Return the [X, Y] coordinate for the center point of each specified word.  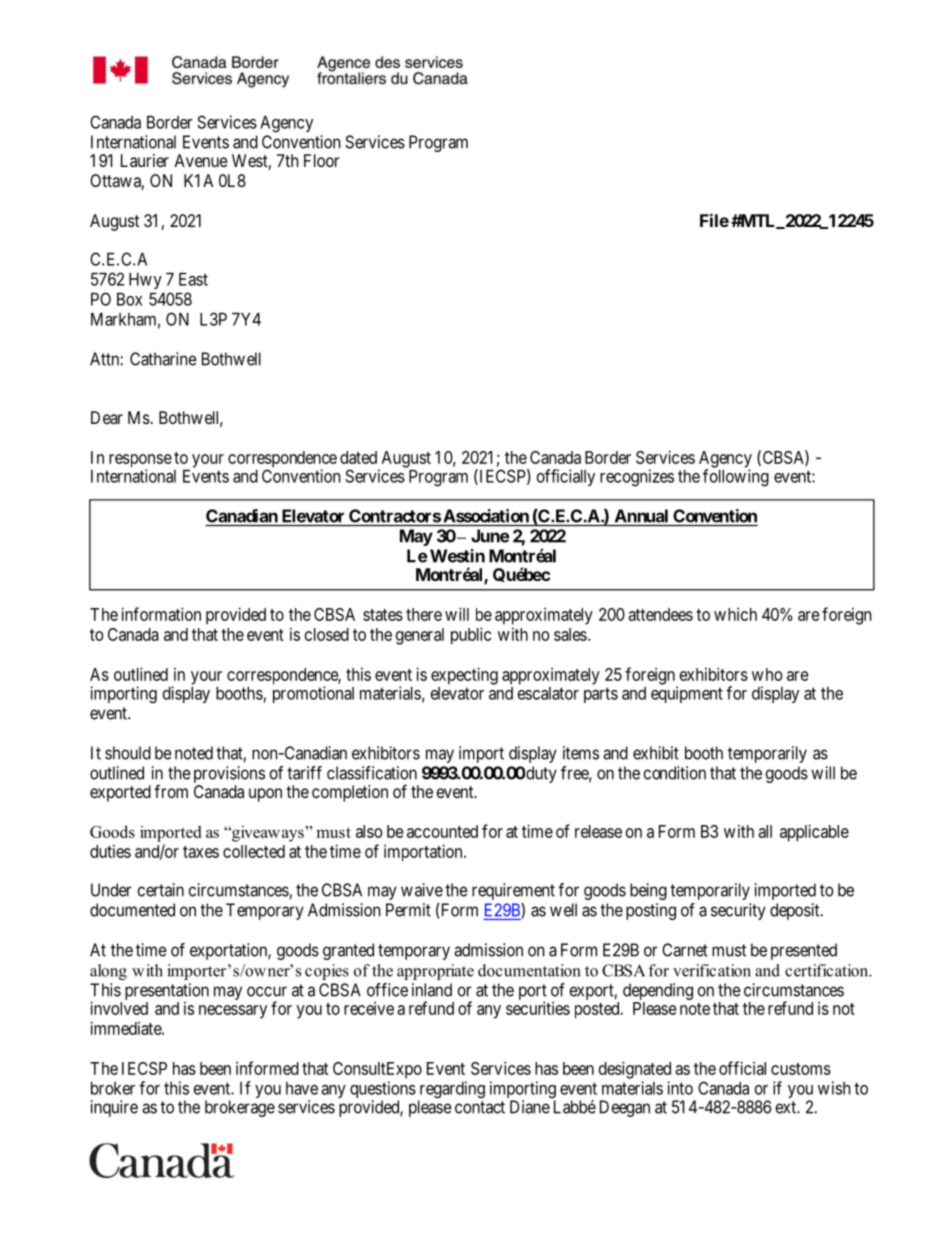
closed [327, 634]
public [471, 636]
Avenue [201, 160]
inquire [114, 1108]
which [735, 614]
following [736, 478]
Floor [322, 160]
